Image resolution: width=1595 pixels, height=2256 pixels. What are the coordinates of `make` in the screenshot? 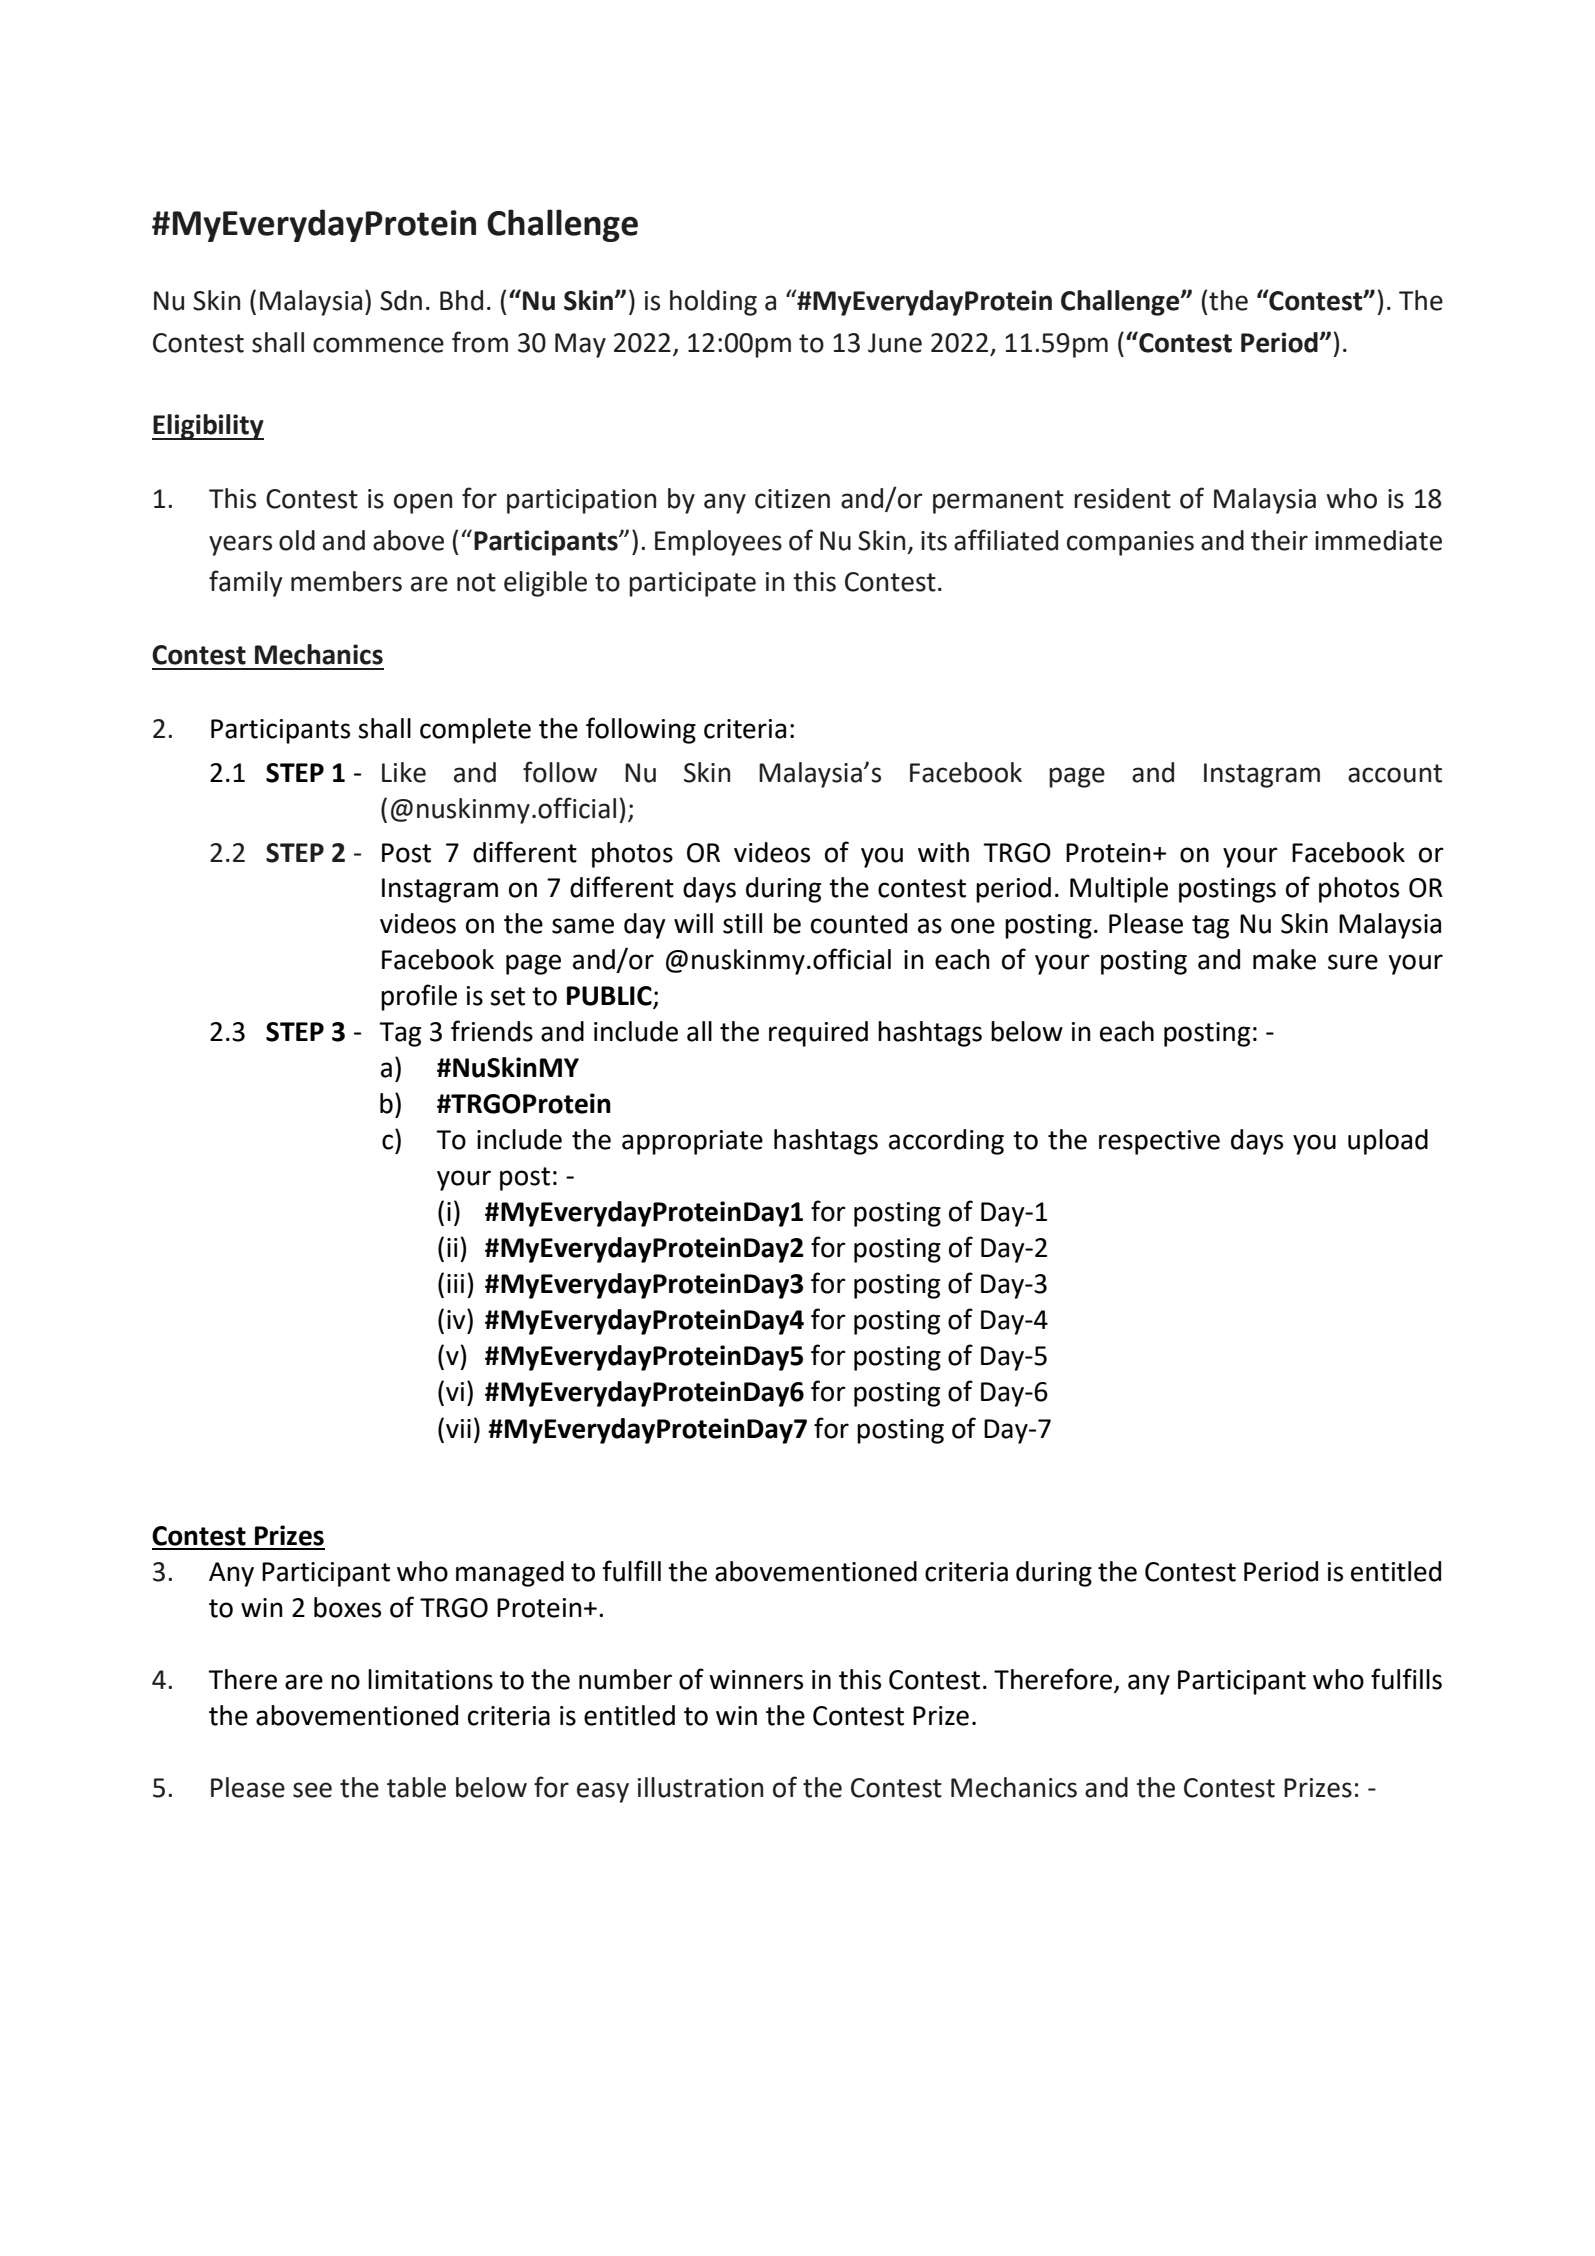 It's located at (1284, 959).
